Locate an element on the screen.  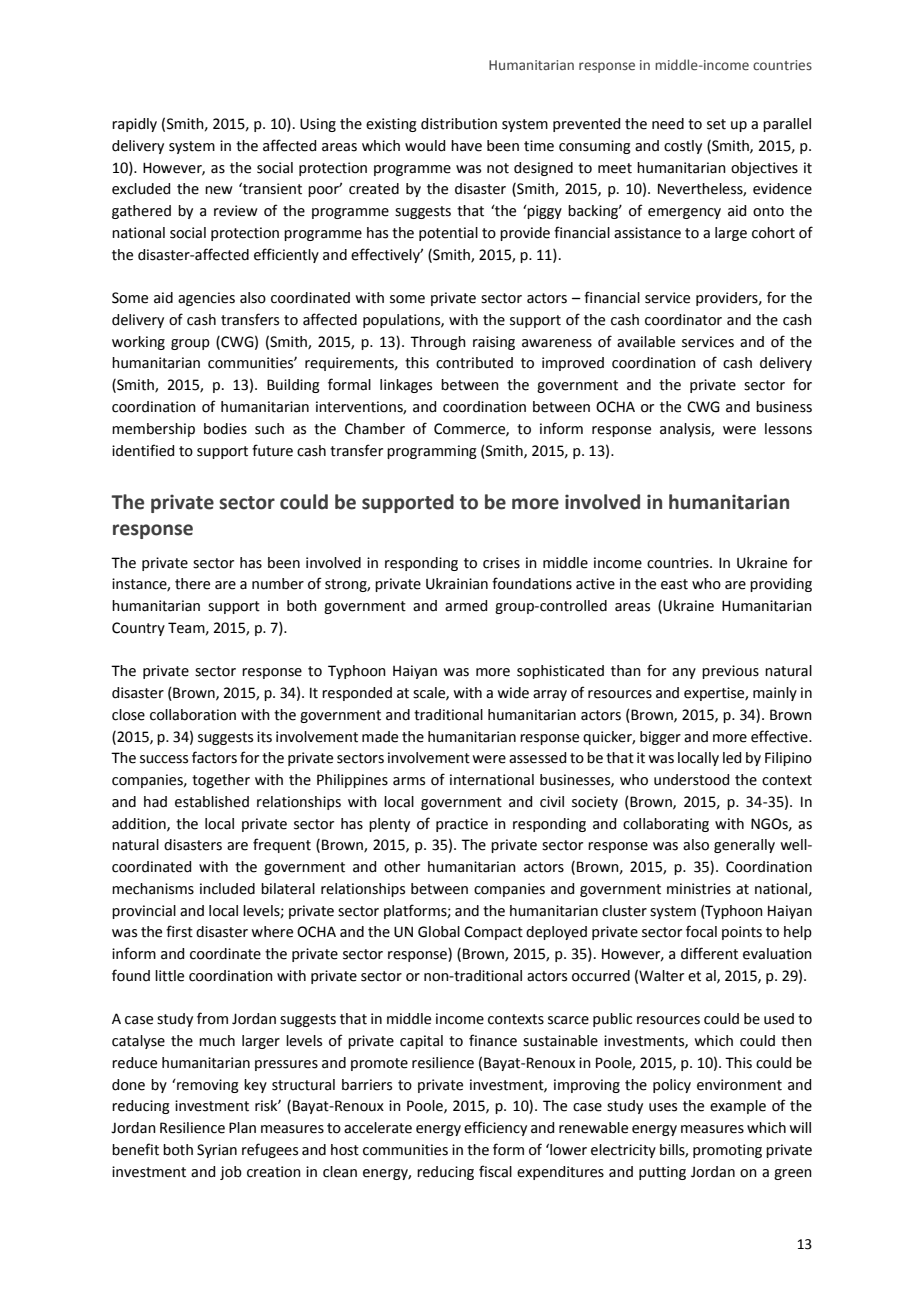
armed is located at coordinates (466, 606).
